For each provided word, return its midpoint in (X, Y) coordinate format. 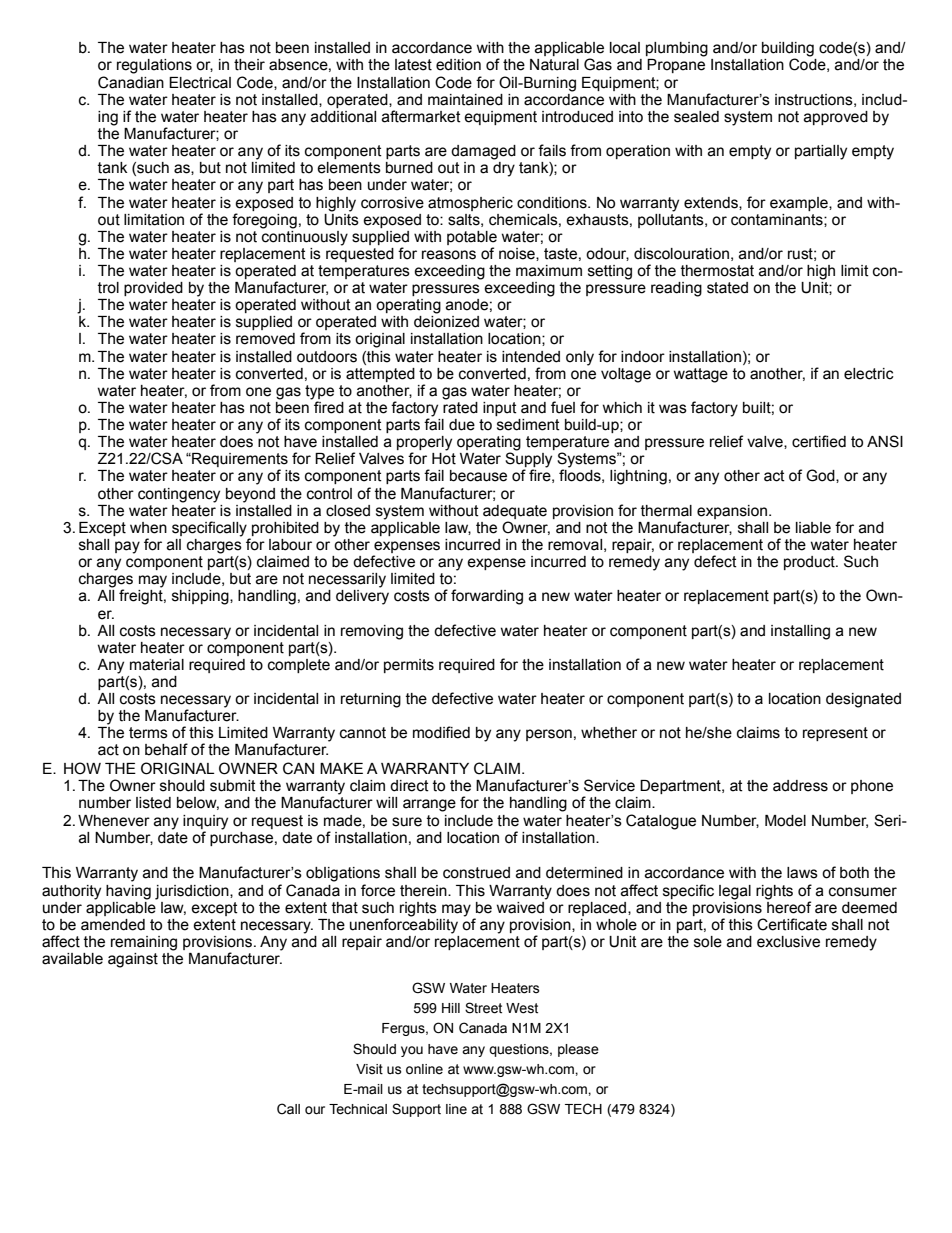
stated (727, 288)
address (800, 786)
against (133, 960)
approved (836, 118)
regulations (154, 66)
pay (127, 547)
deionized (446, 322)
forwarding (487, 597)
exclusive (788, 942)
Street (483, 1008)
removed (265, 339)
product (810, 563)
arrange (429, 805)
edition (458, 65)
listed (153, 803)
